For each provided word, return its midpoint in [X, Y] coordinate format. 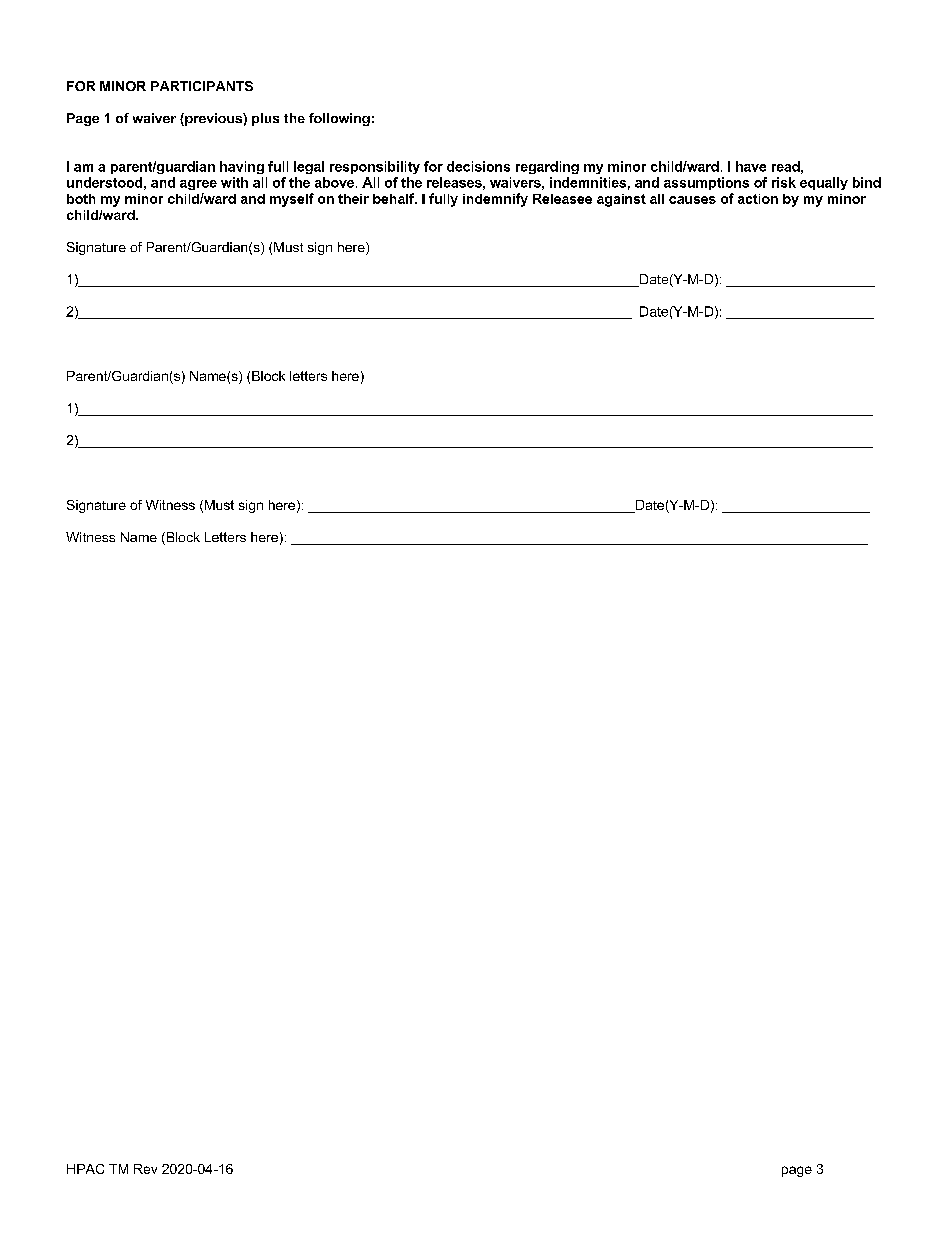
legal [309, 167]
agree [198, 185]
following [339, 119]
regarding [547, 167]
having [242, 167]
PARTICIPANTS [202, 86]
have [751, 166]
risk [784, 182]
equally [824, 183]
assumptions [706, 183]
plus [265, 119]
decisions [478, 166]
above [336, 182]
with [234, 182]
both [81, 199]
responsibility [375, 167]
